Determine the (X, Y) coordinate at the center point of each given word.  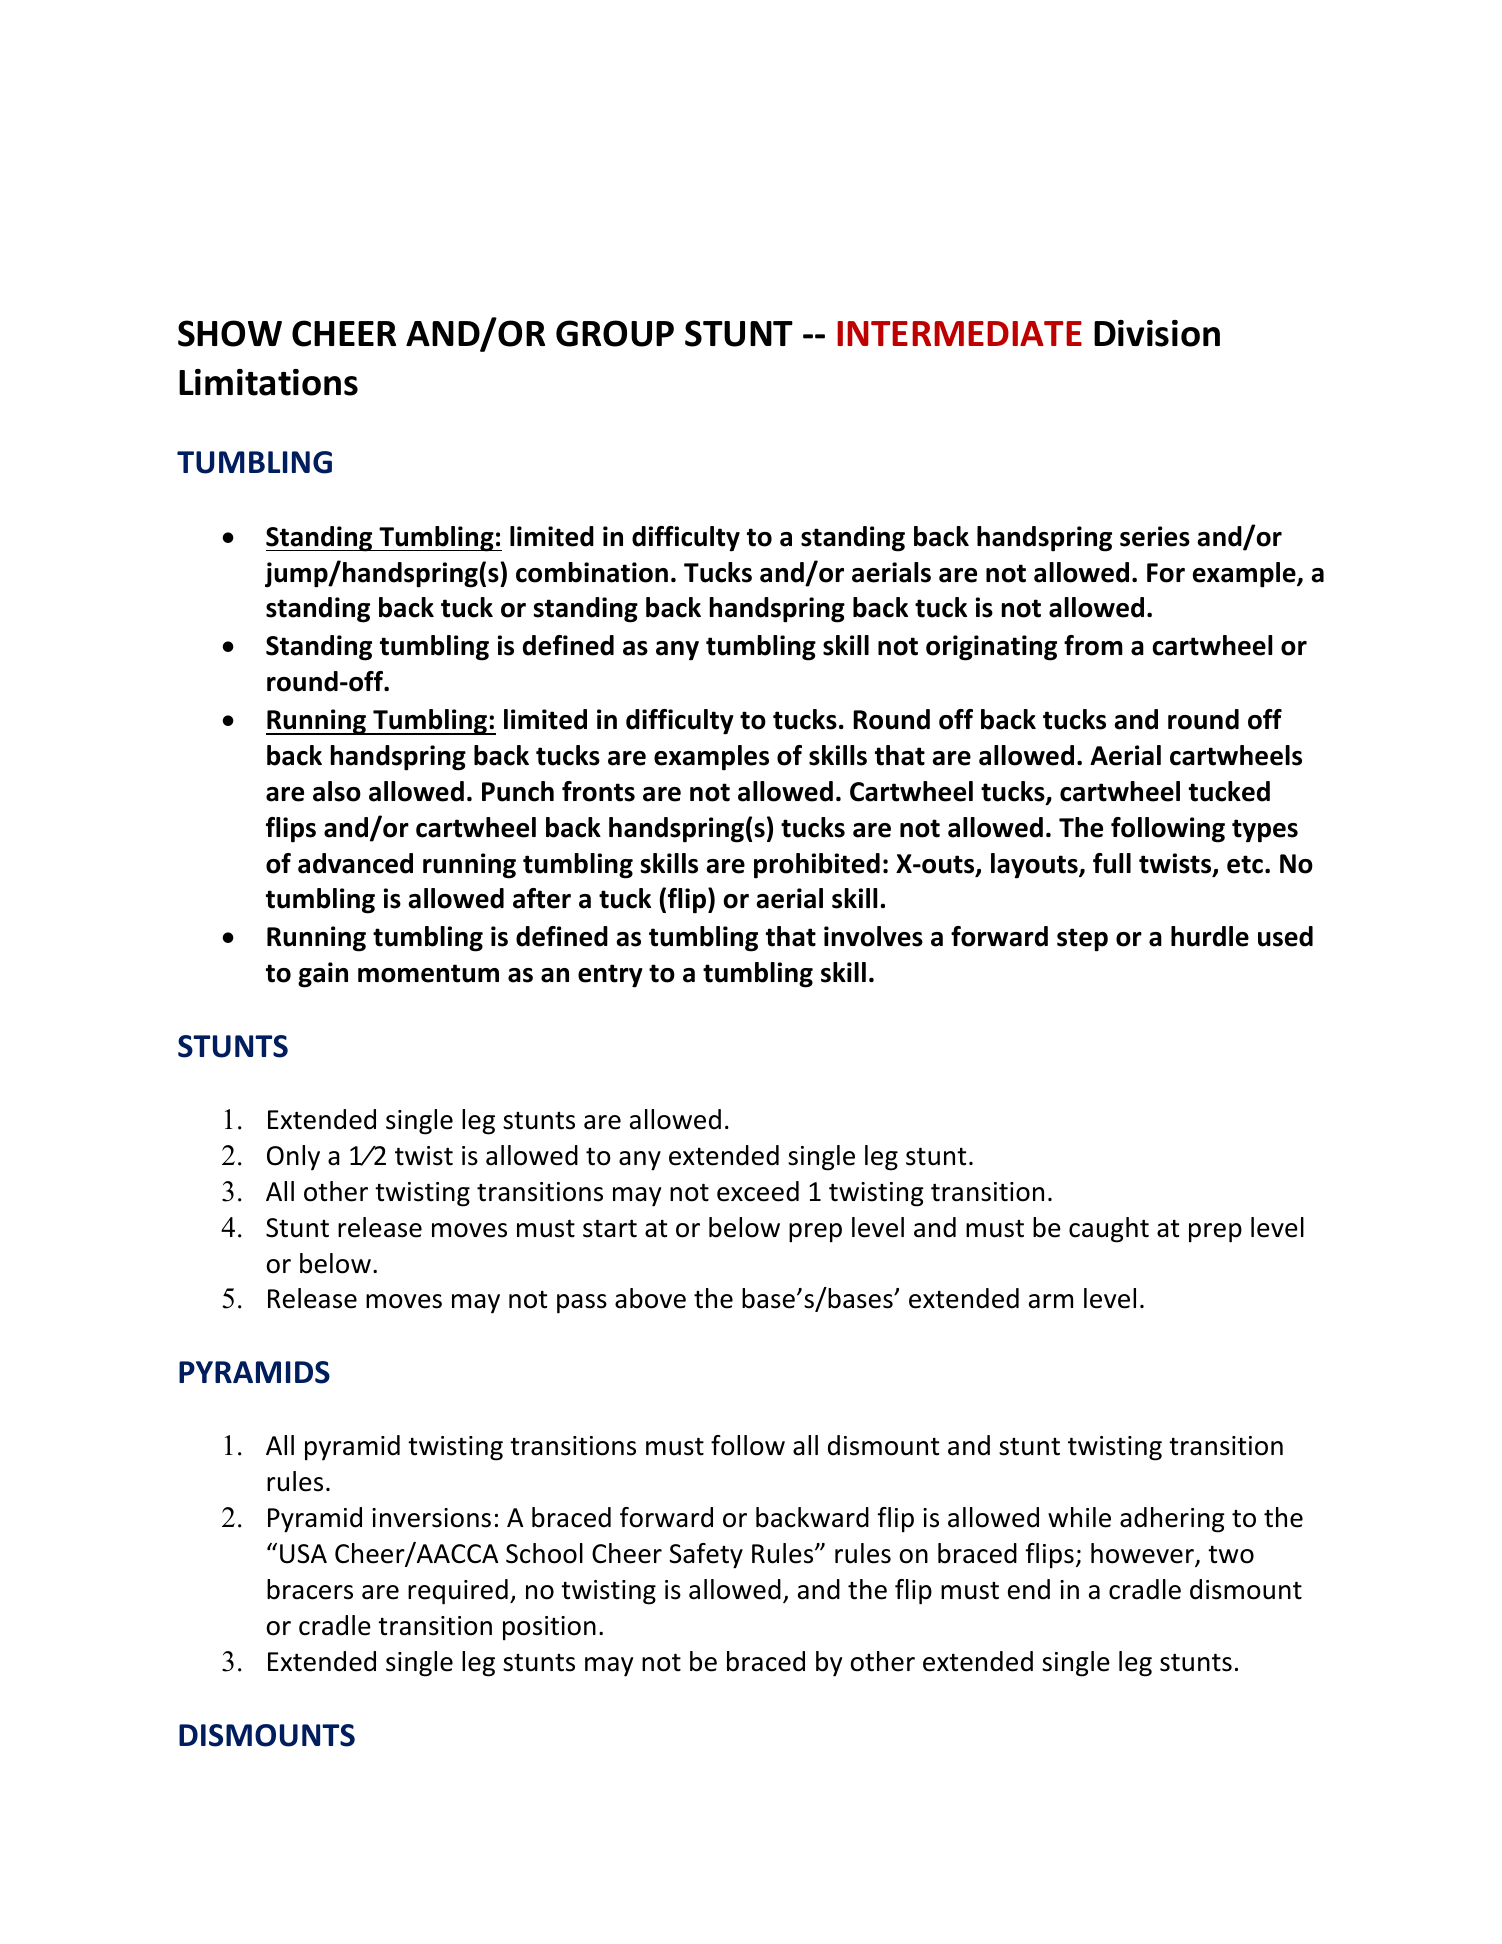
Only (293, 1158)
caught (1109, 1230)
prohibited (817, 866)
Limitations (268, 382)
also (337, 791)
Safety (706, 1556)
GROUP (615, 333)
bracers (310, 1589)
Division (1157, 333)
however (1143, 1554)
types (1265, 831)
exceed (758, 1191)
